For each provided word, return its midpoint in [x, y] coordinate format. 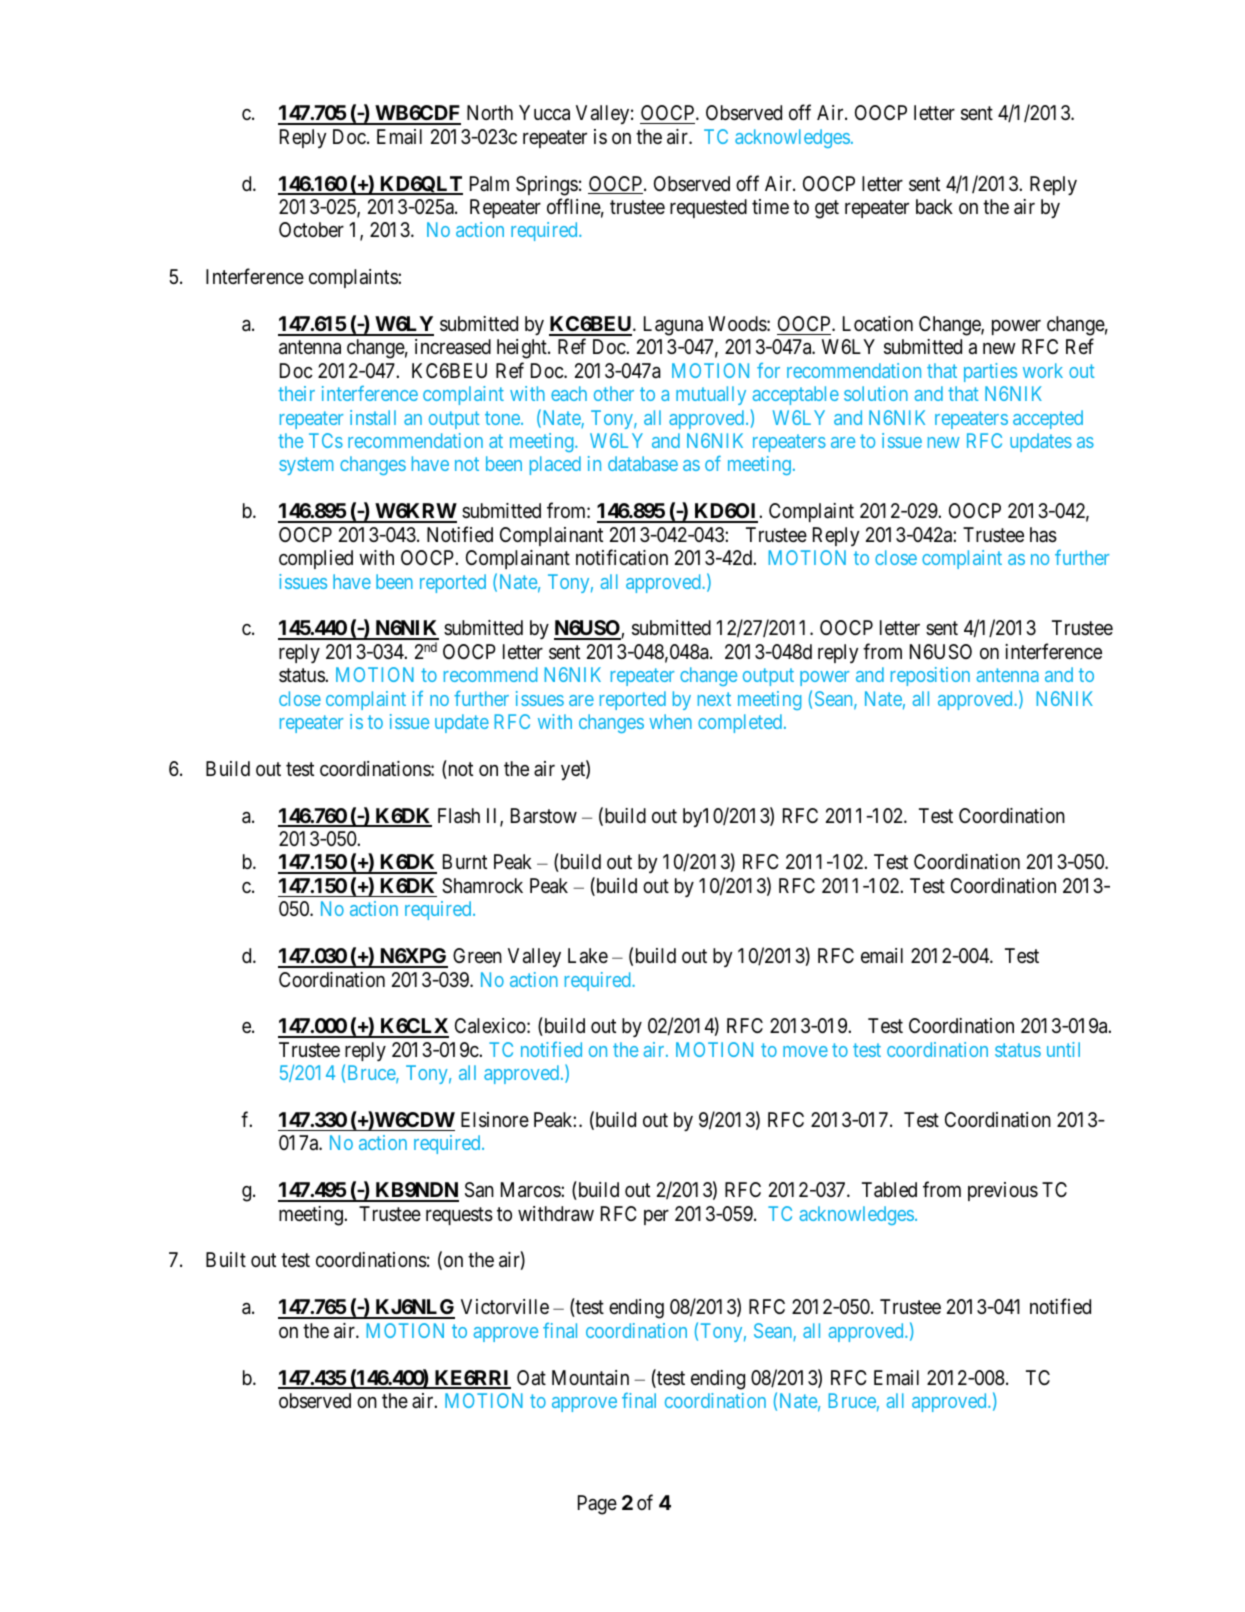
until [1063, 1049]
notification [622, 557]
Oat [531, 1378]
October [311, 229]
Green [477, 955]
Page [597, 1505]
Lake [588, 956]
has [1043, 535]
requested [708, 208]
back [934, 207]
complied [316, 559]
